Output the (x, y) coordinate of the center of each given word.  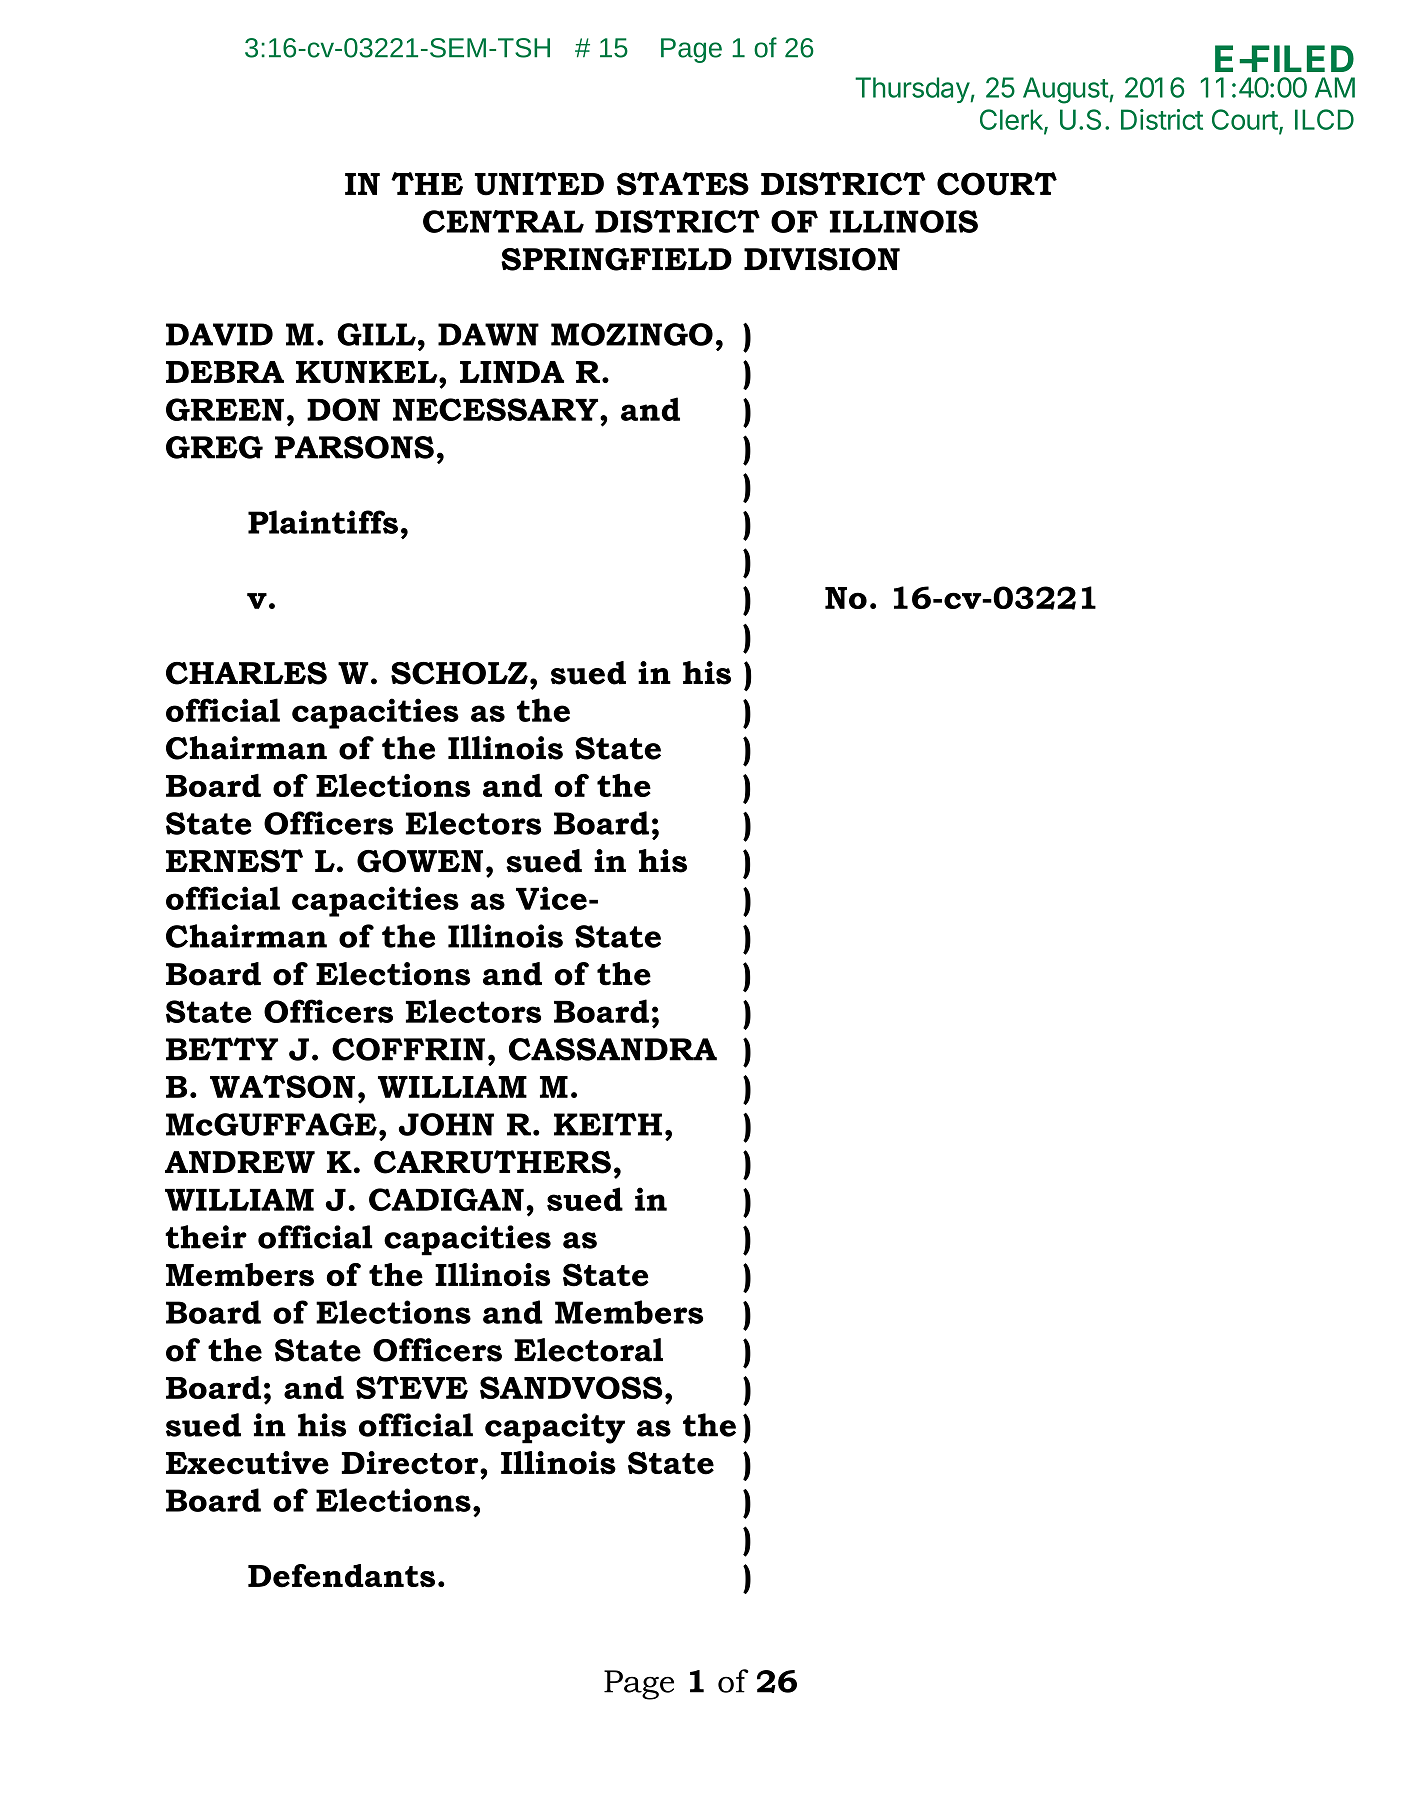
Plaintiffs (323, 522)
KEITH (608, 1124)
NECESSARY (497, 409)
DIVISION (822, 259)
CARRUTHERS (492, 1162)
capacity (555, 1428)
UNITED (539, 184)
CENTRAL (503, 221)
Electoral (588, 1350)
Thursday (913, 90)
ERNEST (234, 861)
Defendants (341, 1576)
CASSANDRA (613, 1049)
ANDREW (240, 1162)
